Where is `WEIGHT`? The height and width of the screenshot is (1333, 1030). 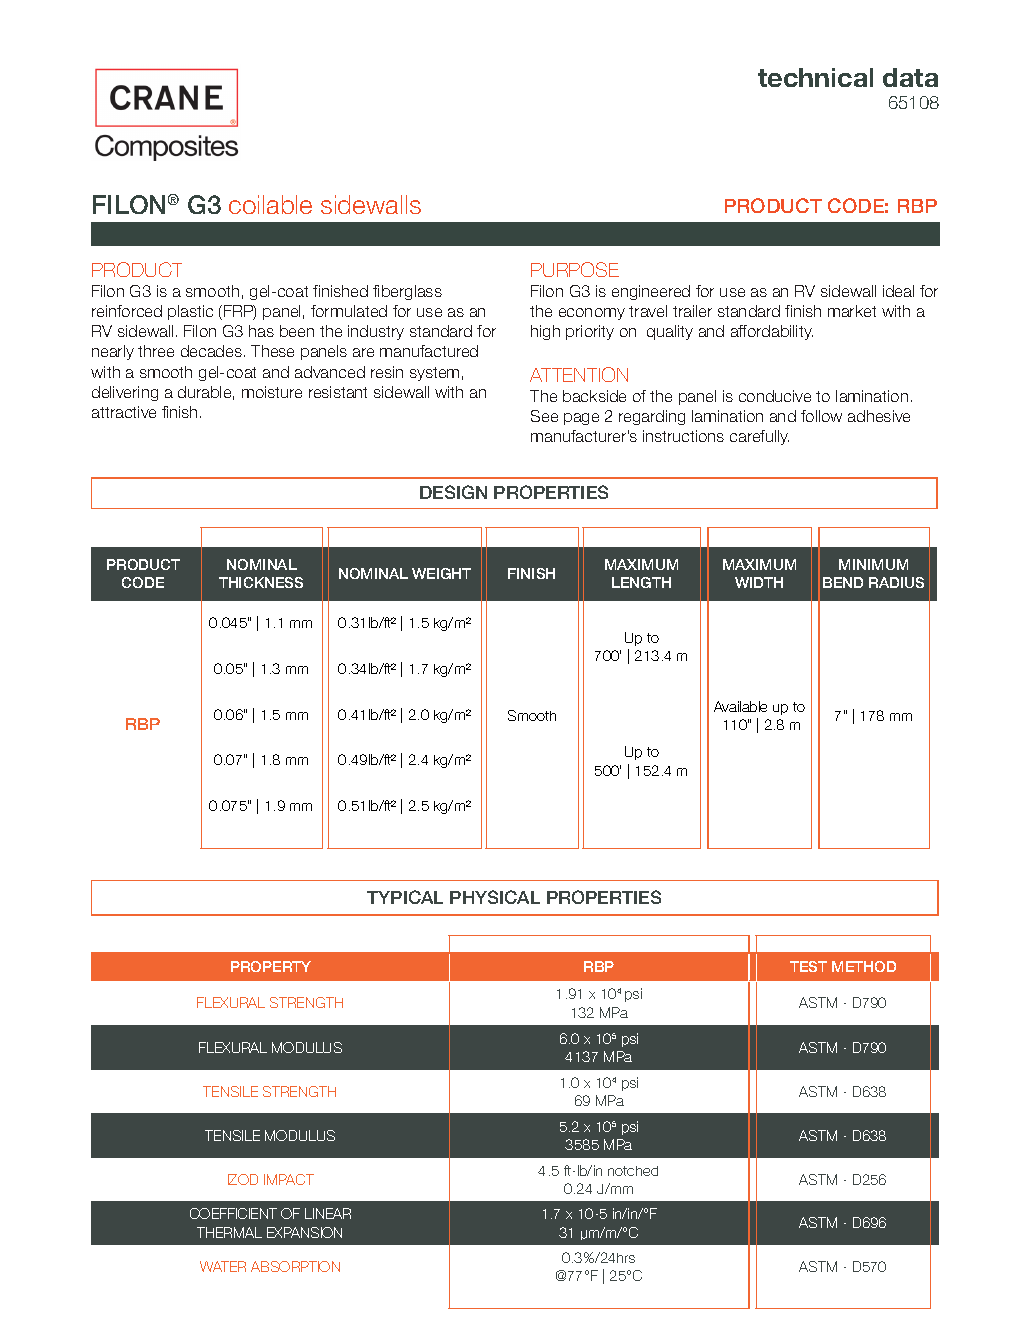
WEIGHT is located at coordinates (441, 573).
